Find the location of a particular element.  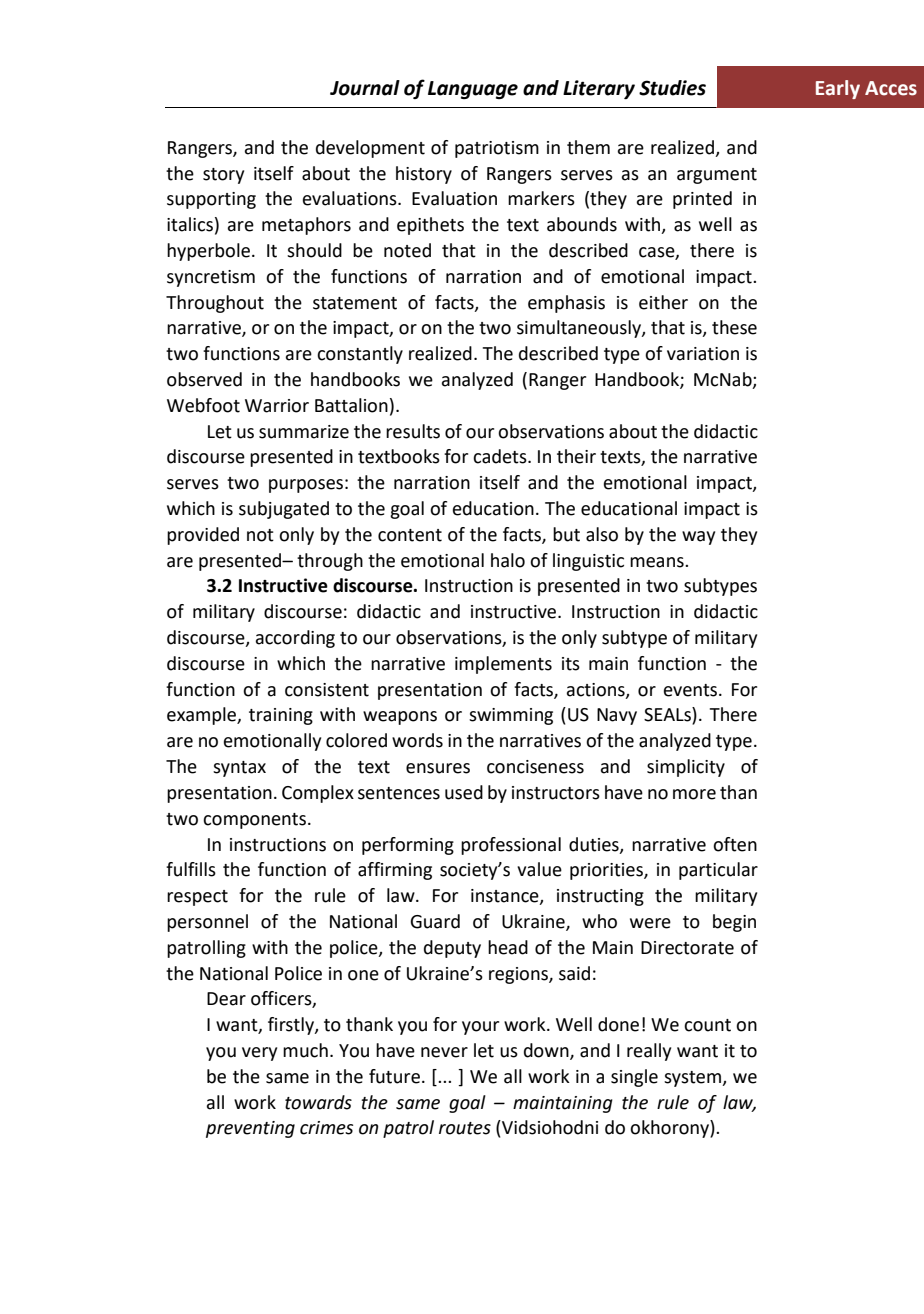

down is located at coordinates (547, 1051).
